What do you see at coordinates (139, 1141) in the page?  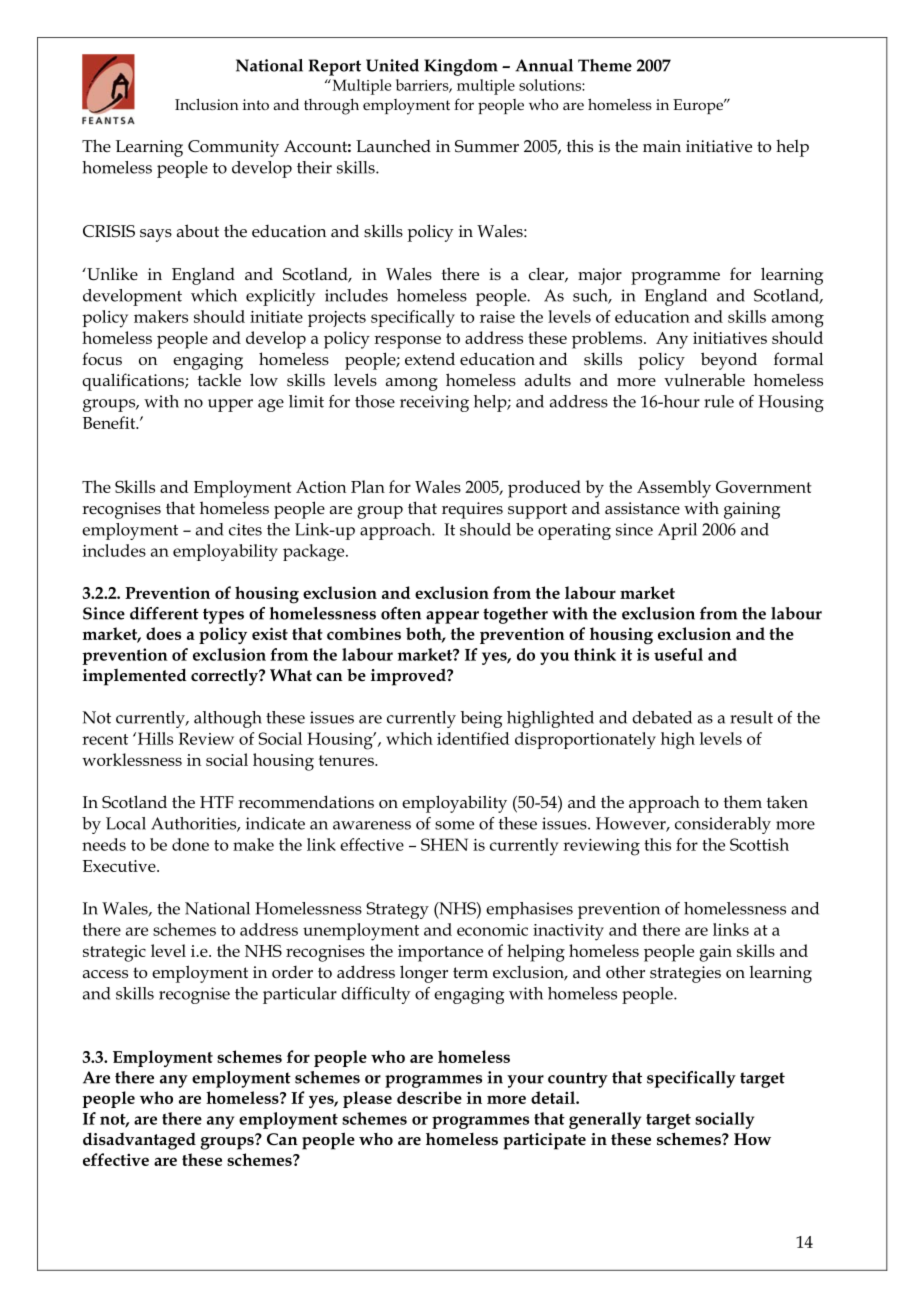 I see `disadvantaged` at bounding box center [139, 1141].
